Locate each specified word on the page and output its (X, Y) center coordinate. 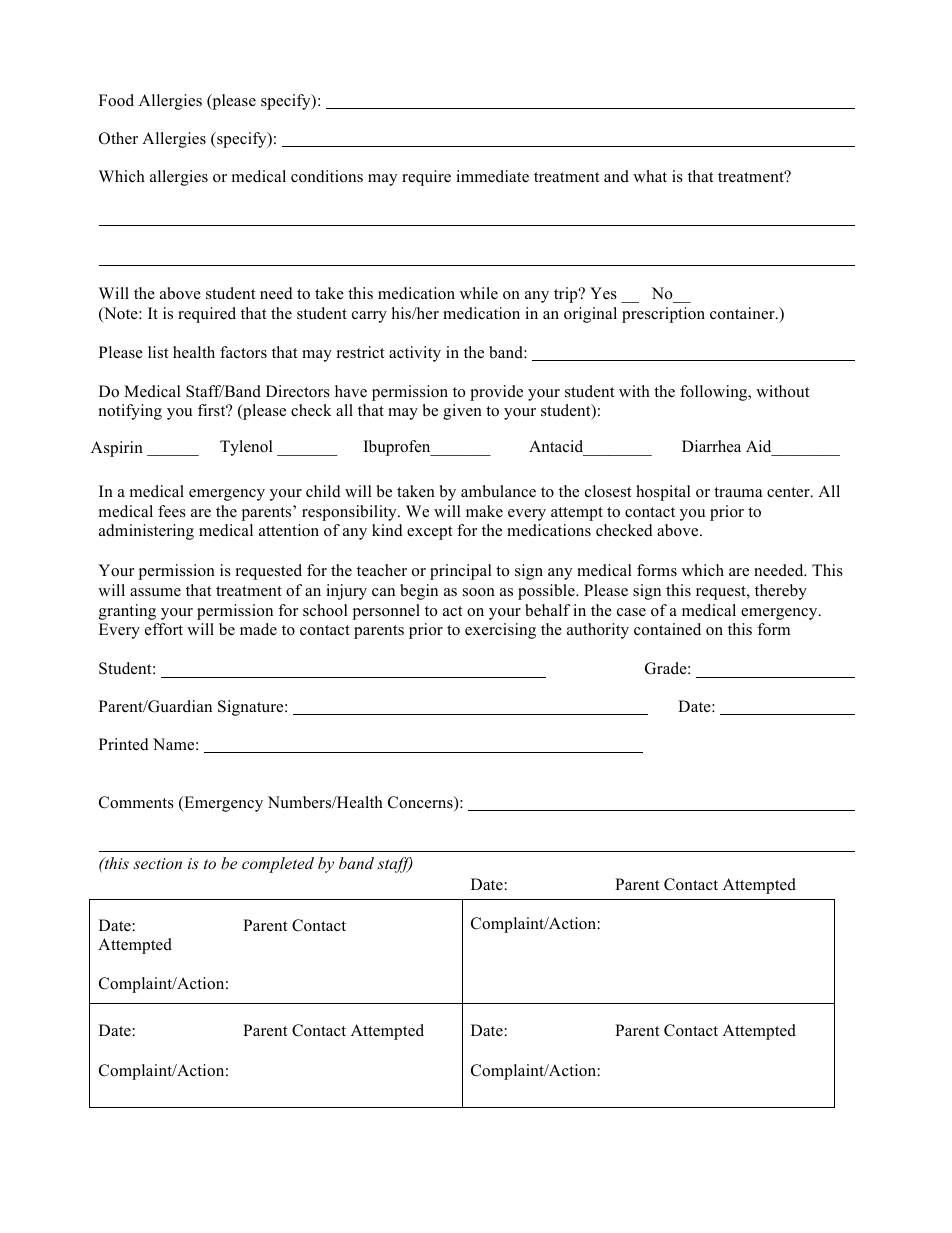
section (157, 863)
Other (118, 138)
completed (278, 865)
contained (667, 629)
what (650, 176)
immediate (492, 176)
